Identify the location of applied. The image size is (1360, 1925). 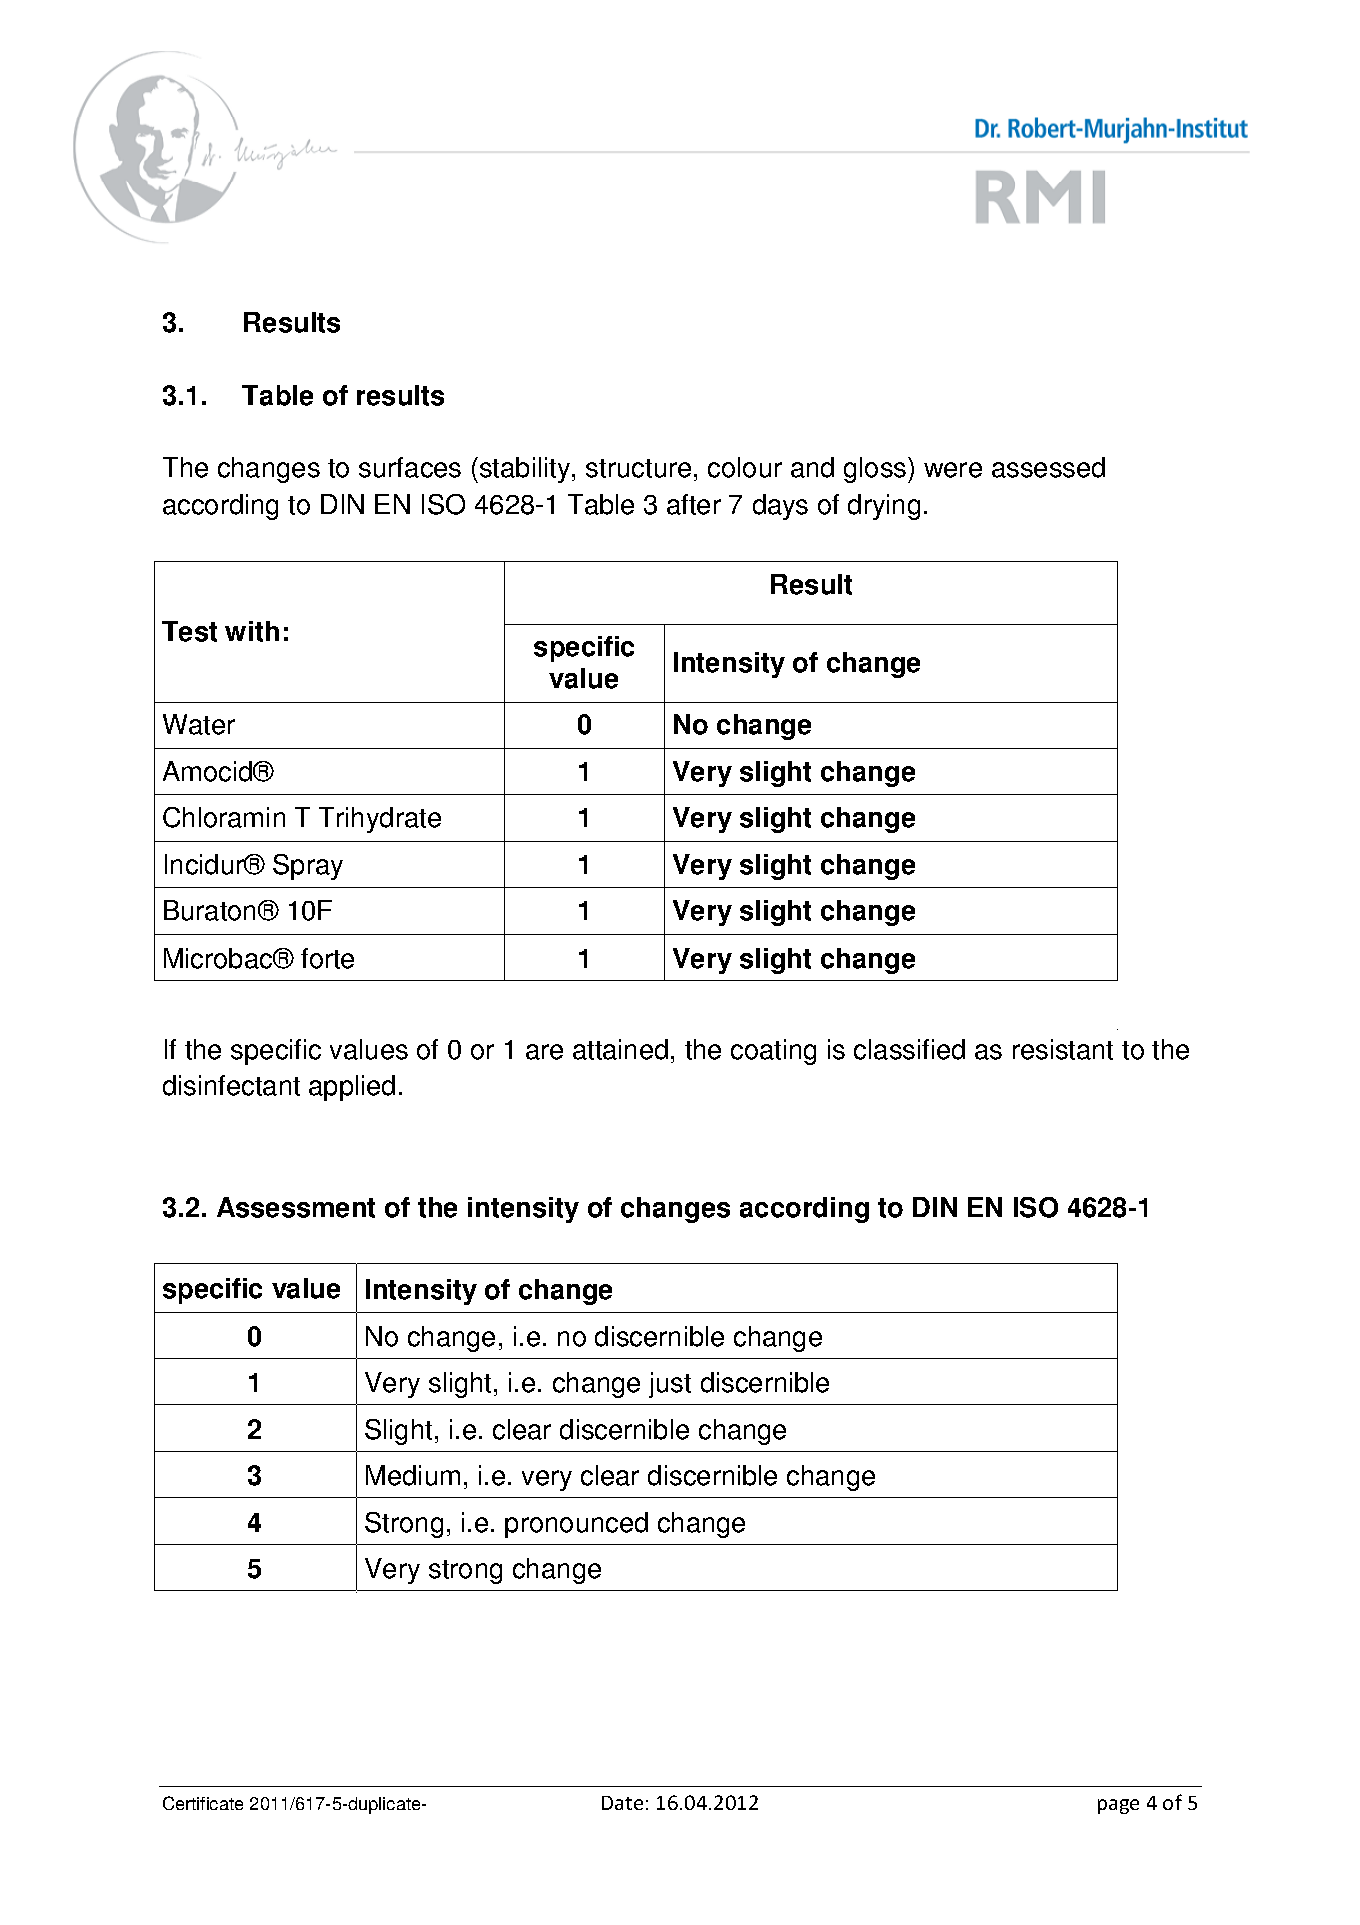
(352, 1088).
